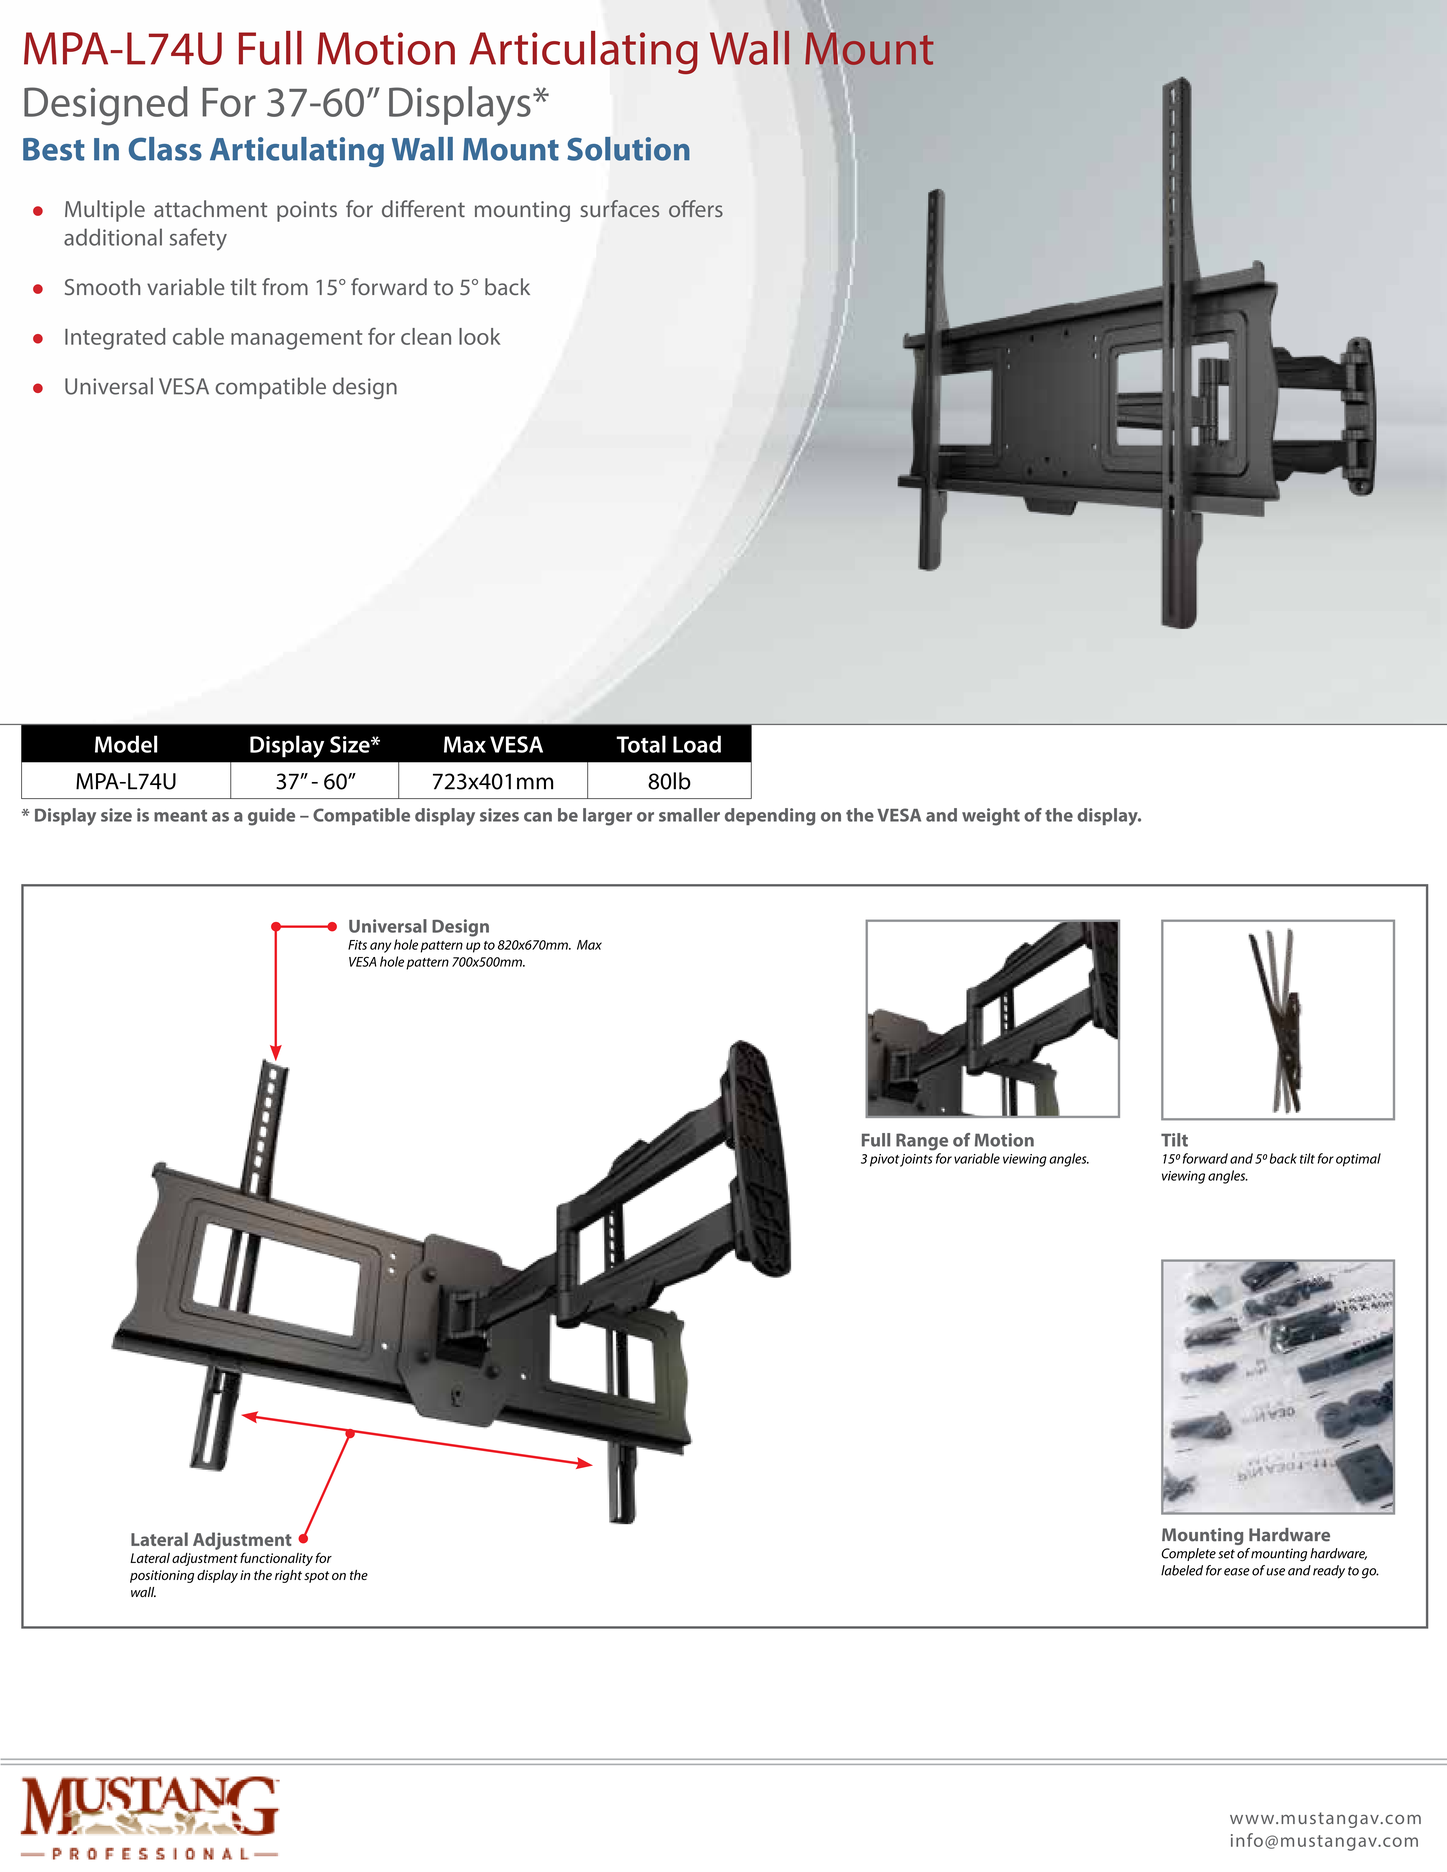 Image resolution: width=1447 pixels, height=1872 pixels. What do you see at coordinates (1358, 1160) in the screenshot?
I see `optimal` at bounding box center [1358, 1160].
